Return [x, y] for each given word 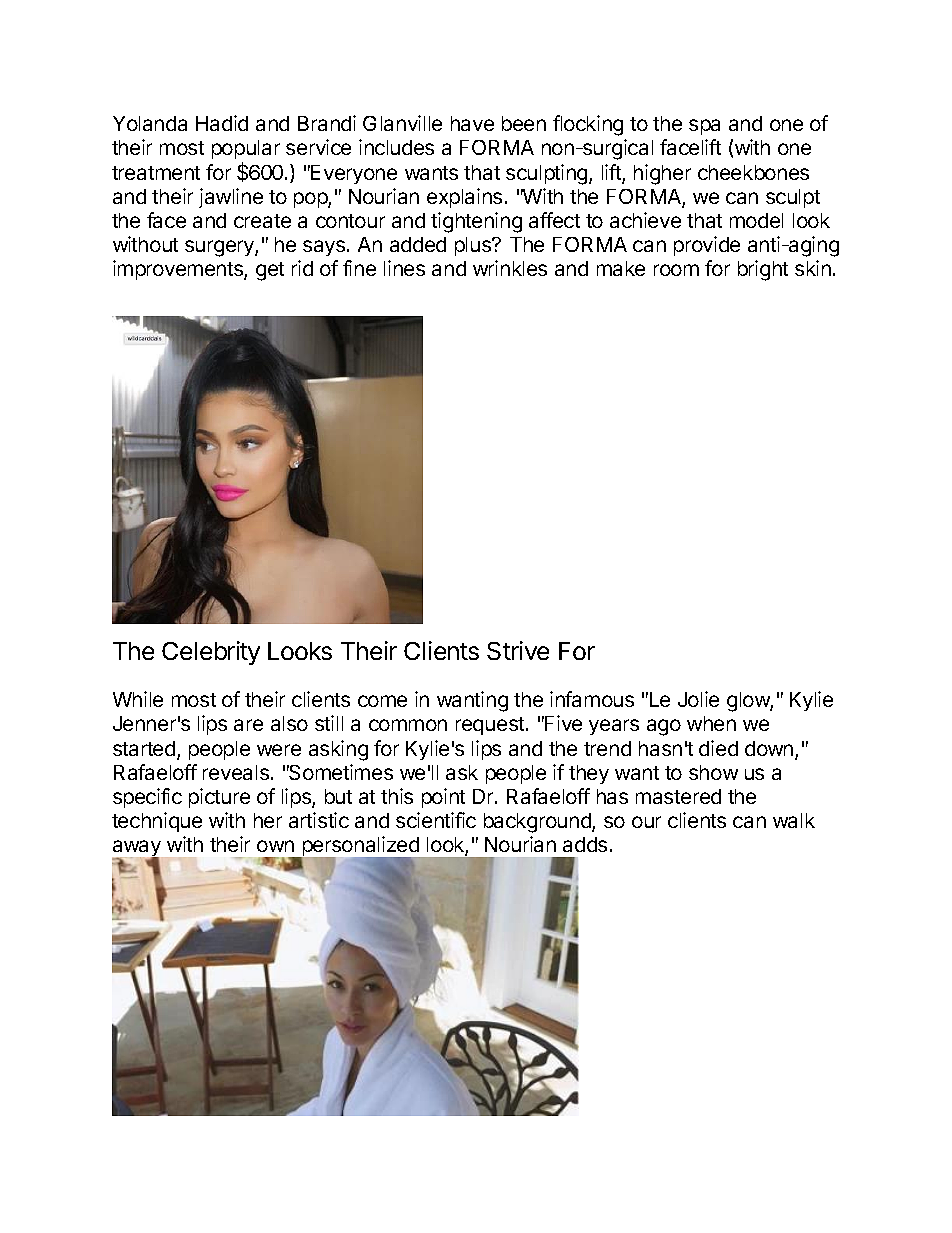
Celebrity [211, 653]
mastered [678, 796]
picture [219, 798]
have [472, 123]
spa [704, 127]
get [270, 271]
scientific [436, 820]
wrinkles [510, 268]
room [676, 270]
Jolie [698, 699]
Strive [518, 650]
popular [246, 151]
